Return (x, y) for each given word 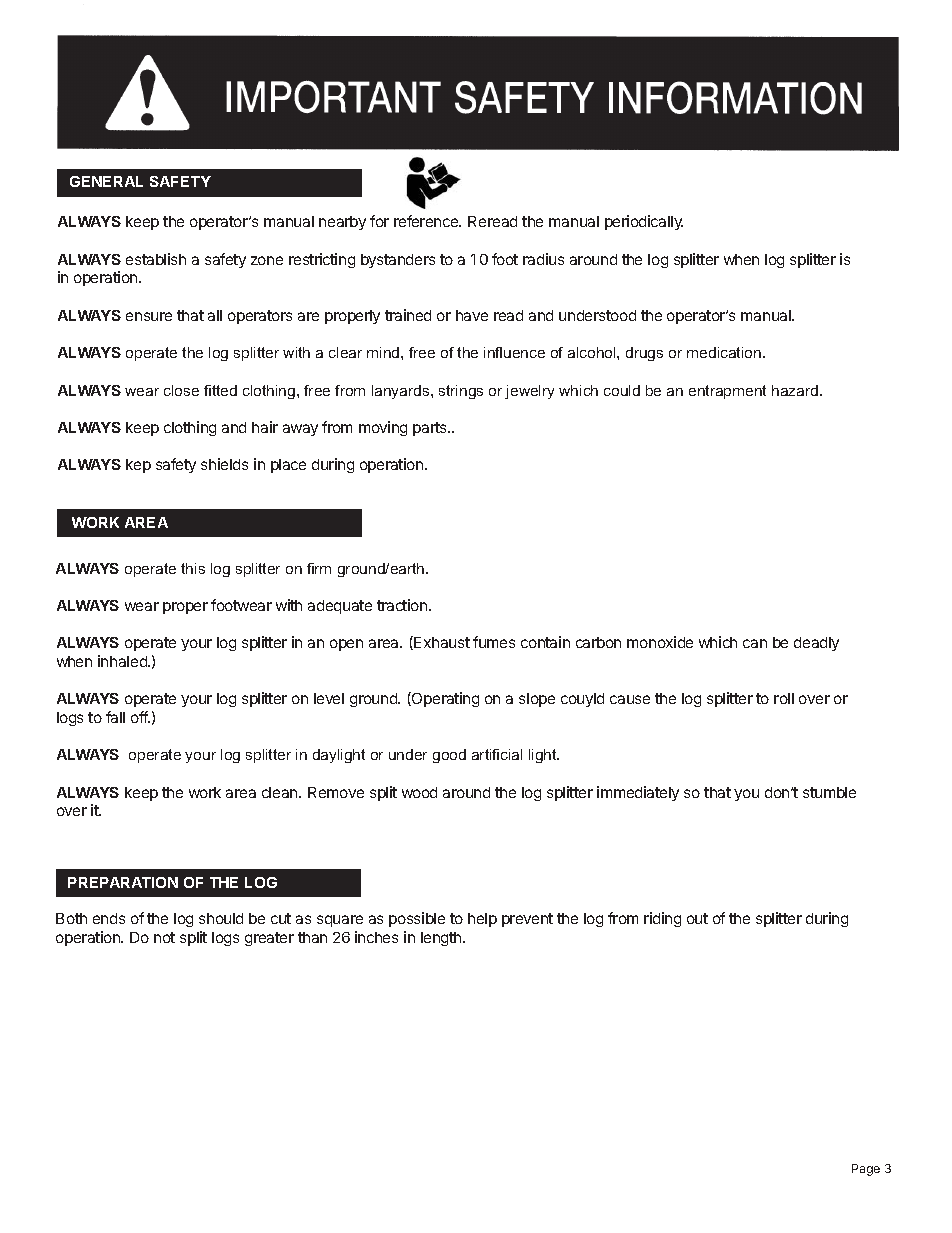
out (697, 918)
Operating (444, 699)
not (164, 937)
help (482, 920)
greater (269, 939)
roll (784, 698)
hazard (795, 390)
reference (427, 221)
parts (431, 429)
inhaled (123, 661)
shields (224, 464)
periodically (644, 222)
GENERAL (106, 181)
